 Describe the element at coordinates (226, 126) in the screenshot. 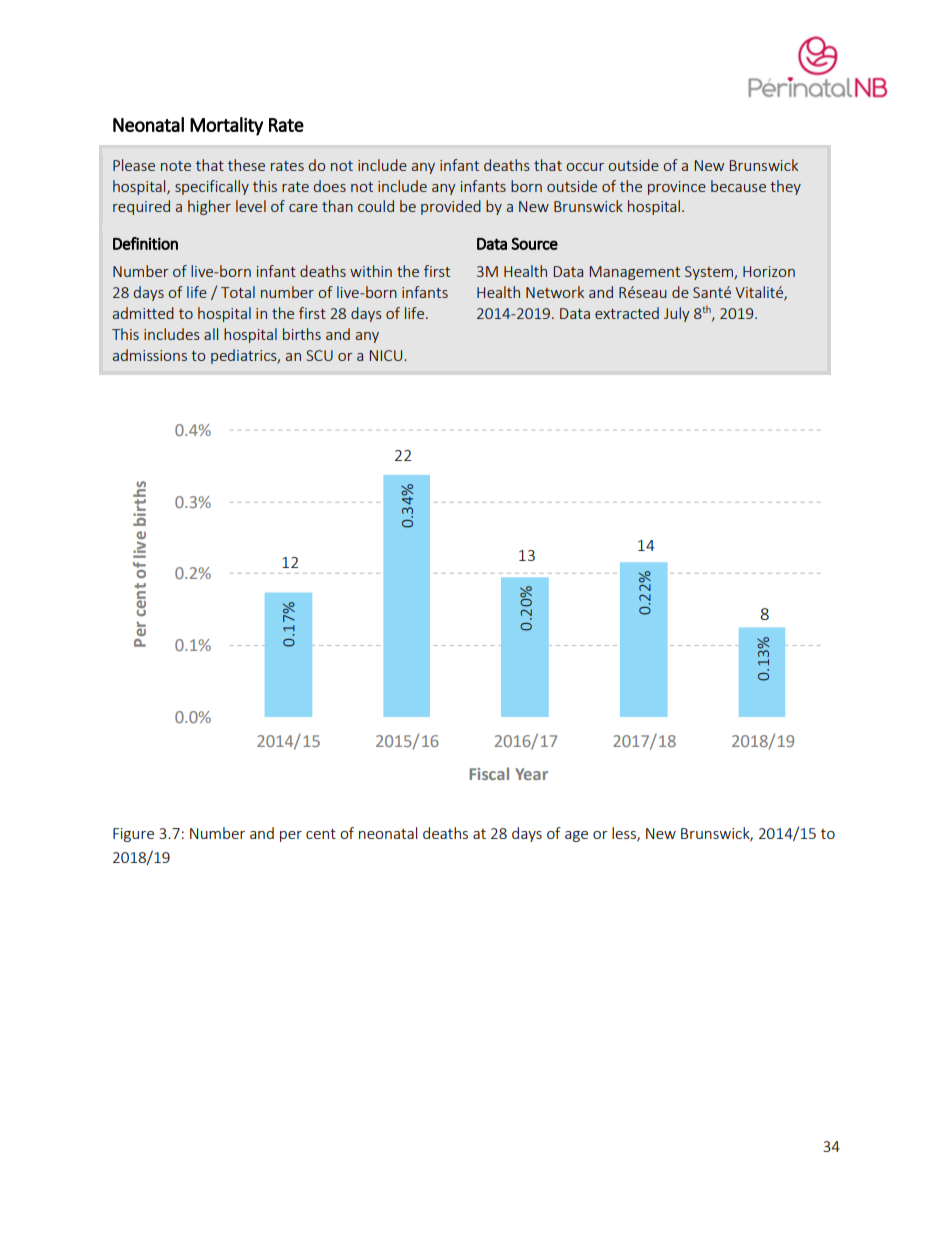

I see `Mortality` at that location.
